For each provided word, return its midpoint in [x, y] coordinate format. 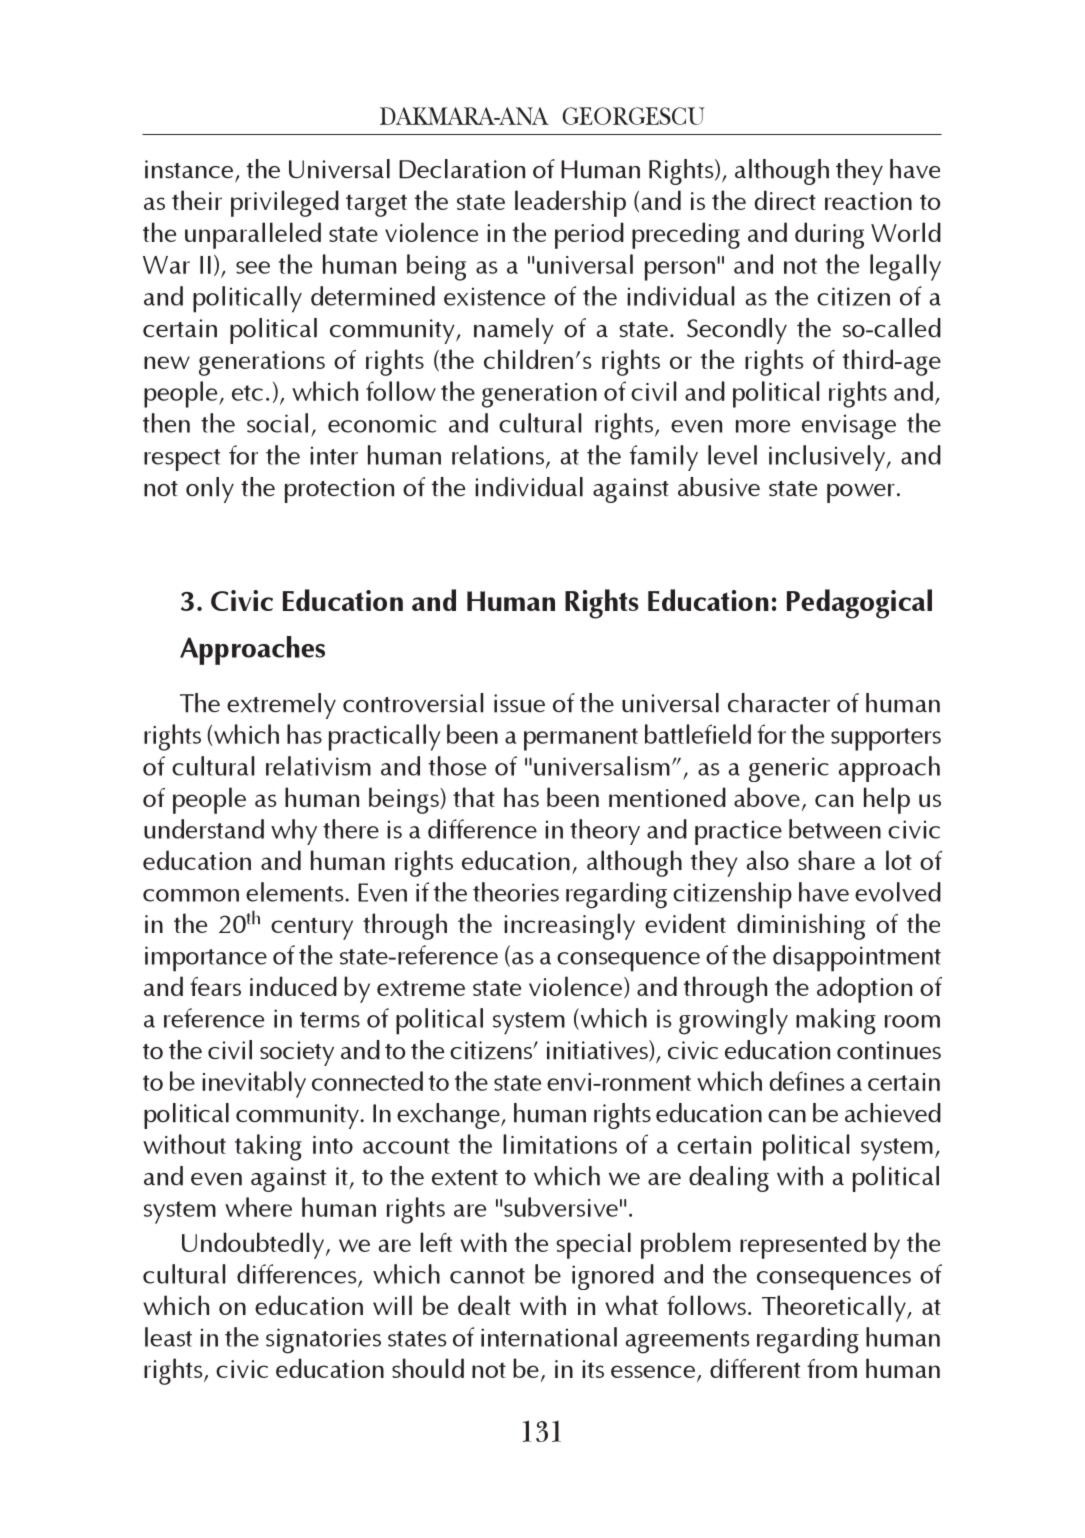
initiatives [598, 1051]
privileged [285, 203]
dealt [484, 1305]
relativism [318, 766]
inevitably [254, 1084]
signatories [323, 1341]
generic [789, 769]
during [829, 235]
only [210, 490]
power [861, 493]
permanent [581, 739]
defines [806, 1081]
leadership [570, 203]
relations [498, 455]
